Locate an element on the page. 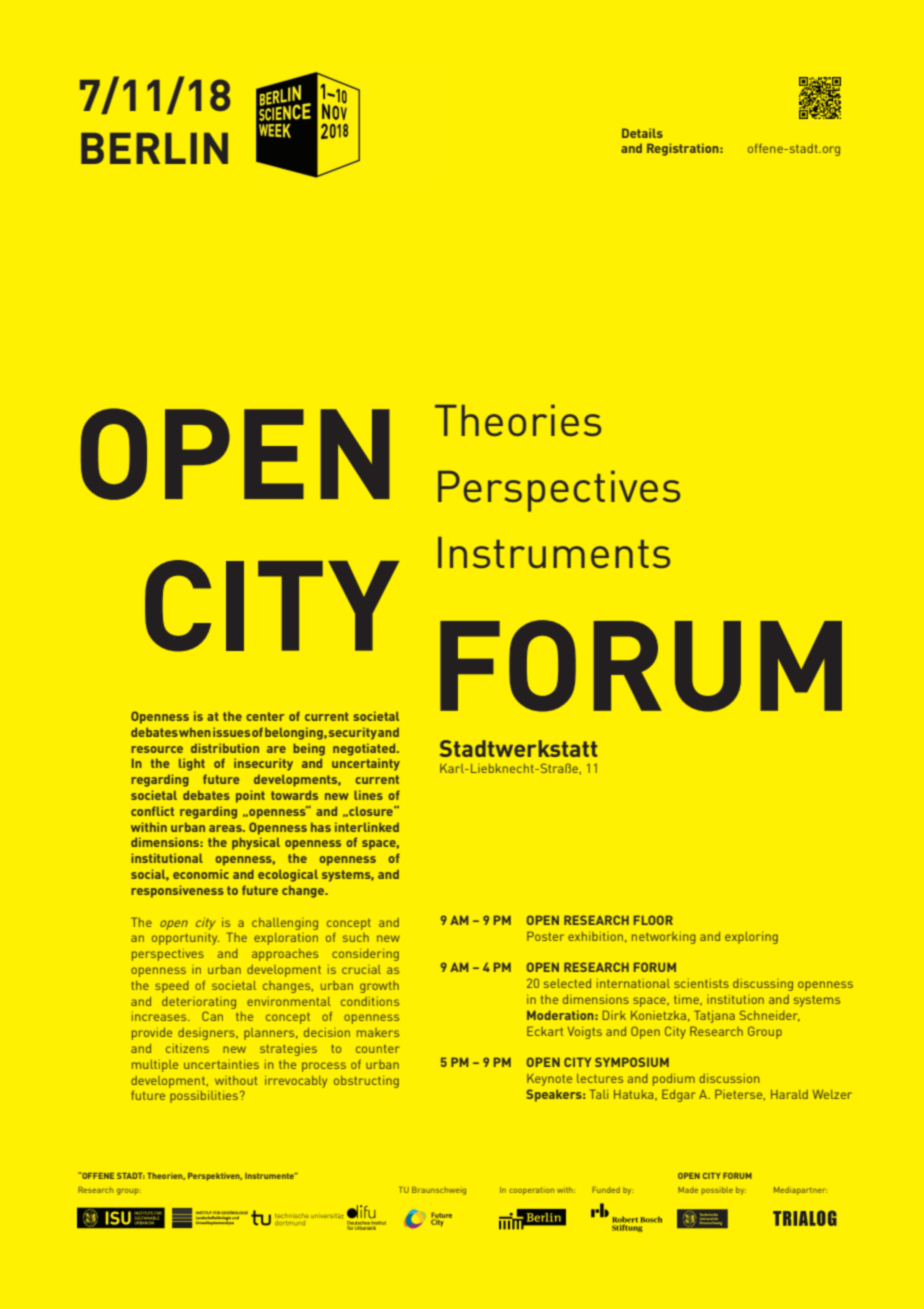 This page has height=1309, width=924. center is located at coordinates (265, 716).
